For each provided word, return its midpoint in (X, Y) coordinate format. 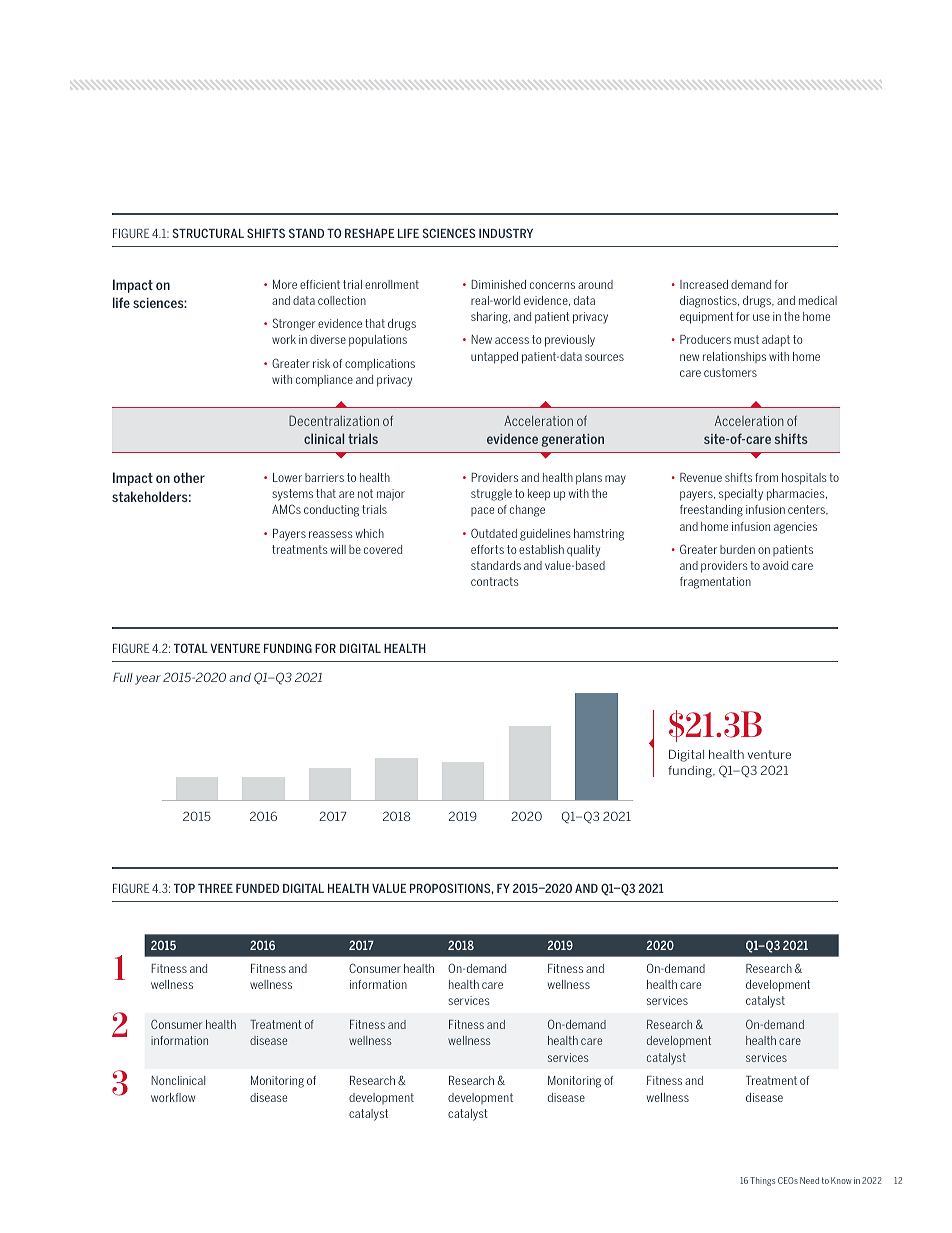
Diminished (498, 284)
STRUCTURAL (208, 233)
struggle (491, 495)
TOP (184, 888)
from (766, 477)
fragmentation (715, 583)
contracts (495, 581)
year (148, 680)
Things (762, 1181)
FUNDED (257, 888)
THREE (215, 888)
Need (809, 1180)
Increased (704, 284)
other (189, 477)
